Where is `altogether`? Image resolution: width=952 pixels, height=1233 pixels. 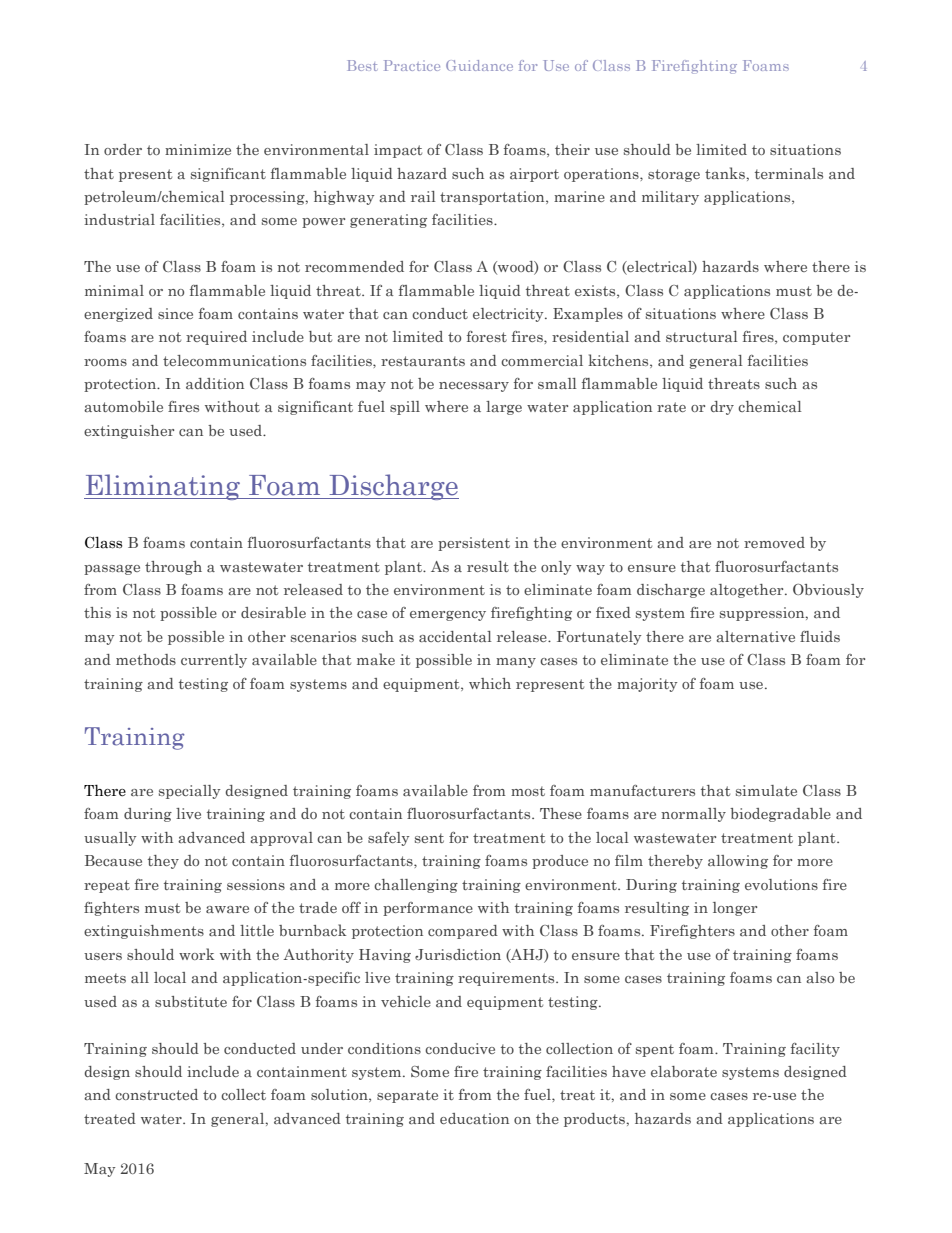
altogether is located at coordinates (748, 591).
